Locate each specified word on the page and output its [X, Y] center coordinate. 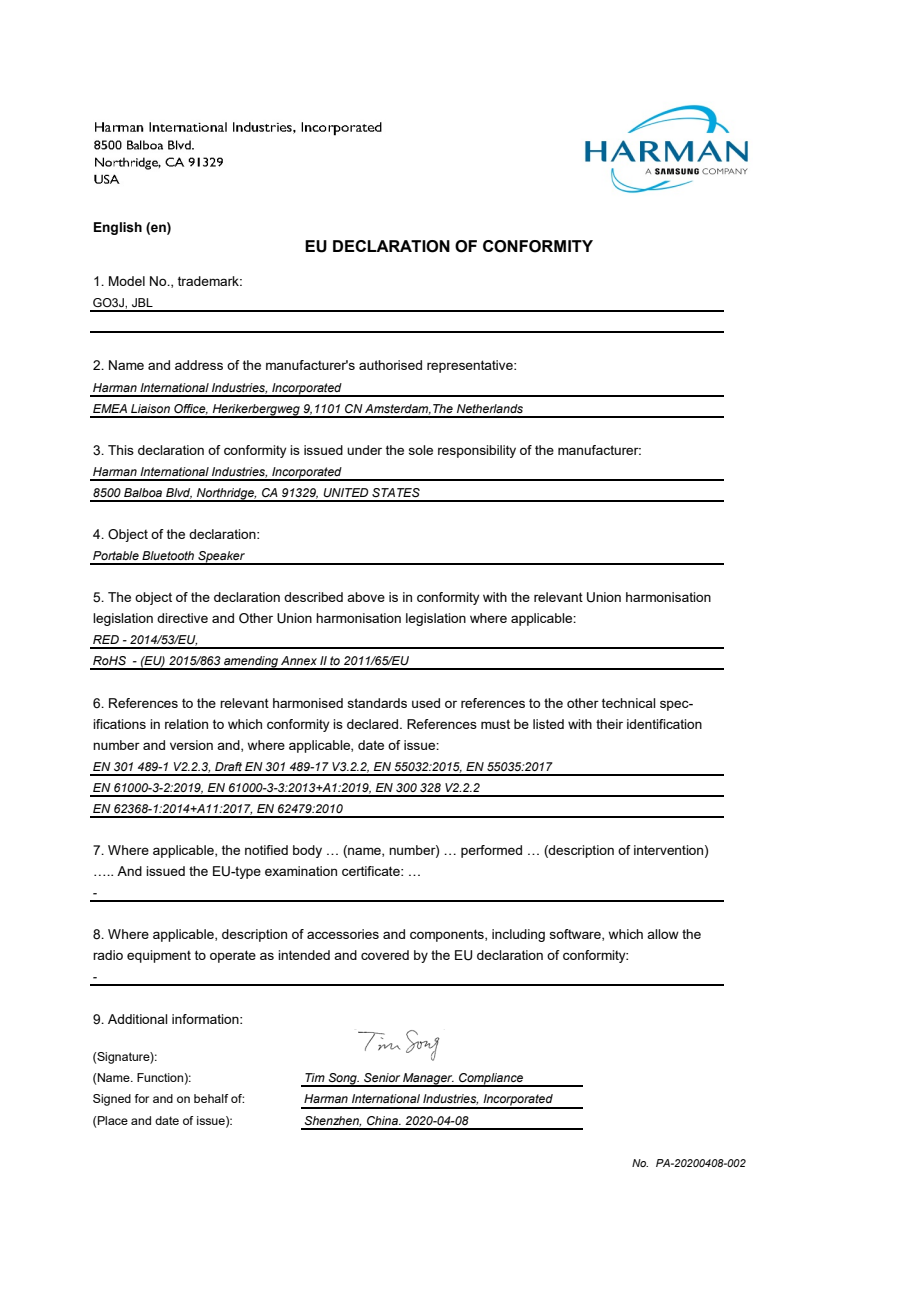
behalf [211, 1098]
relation [186, 724]
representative [471, 366]
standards [377, 703]
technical [628, 703]
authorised [390, 365]
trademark [210, 281]
